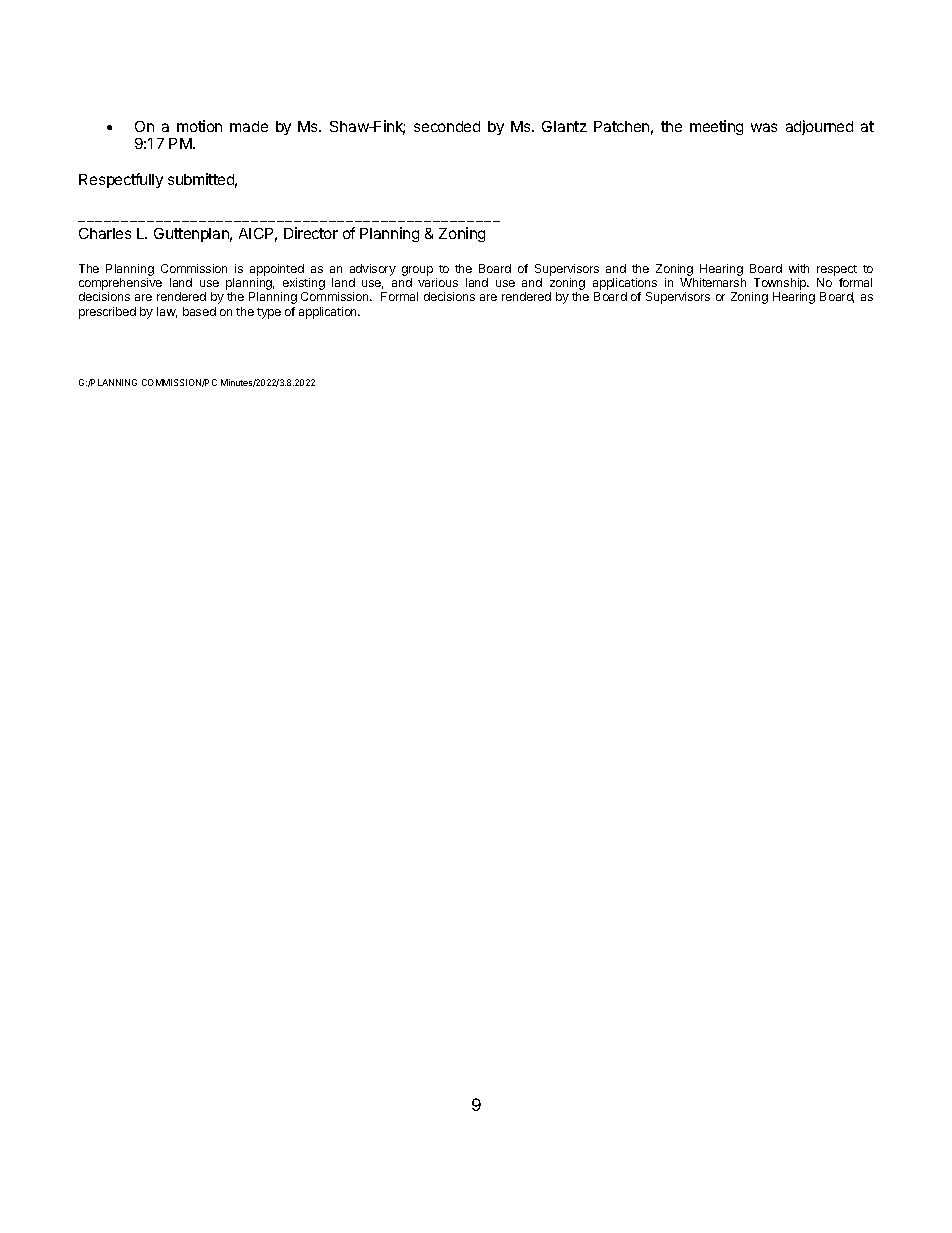 Image resolution: width=952 pixels, height=1233 pixels. I want to click on was, so click(764, 127).
